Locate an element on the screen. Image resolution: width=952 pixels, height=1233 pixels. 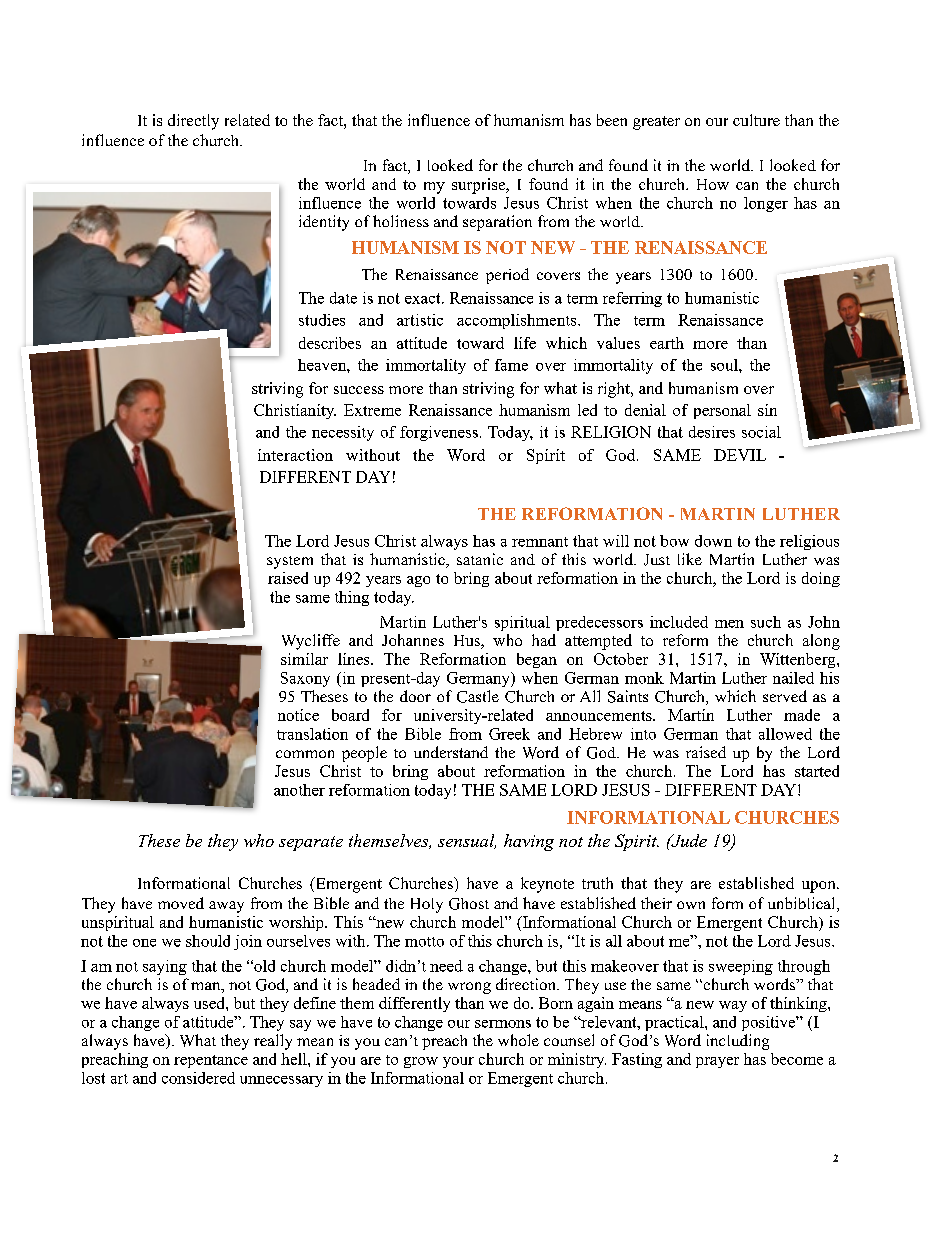
your is located at coordinates (458, 1062).
